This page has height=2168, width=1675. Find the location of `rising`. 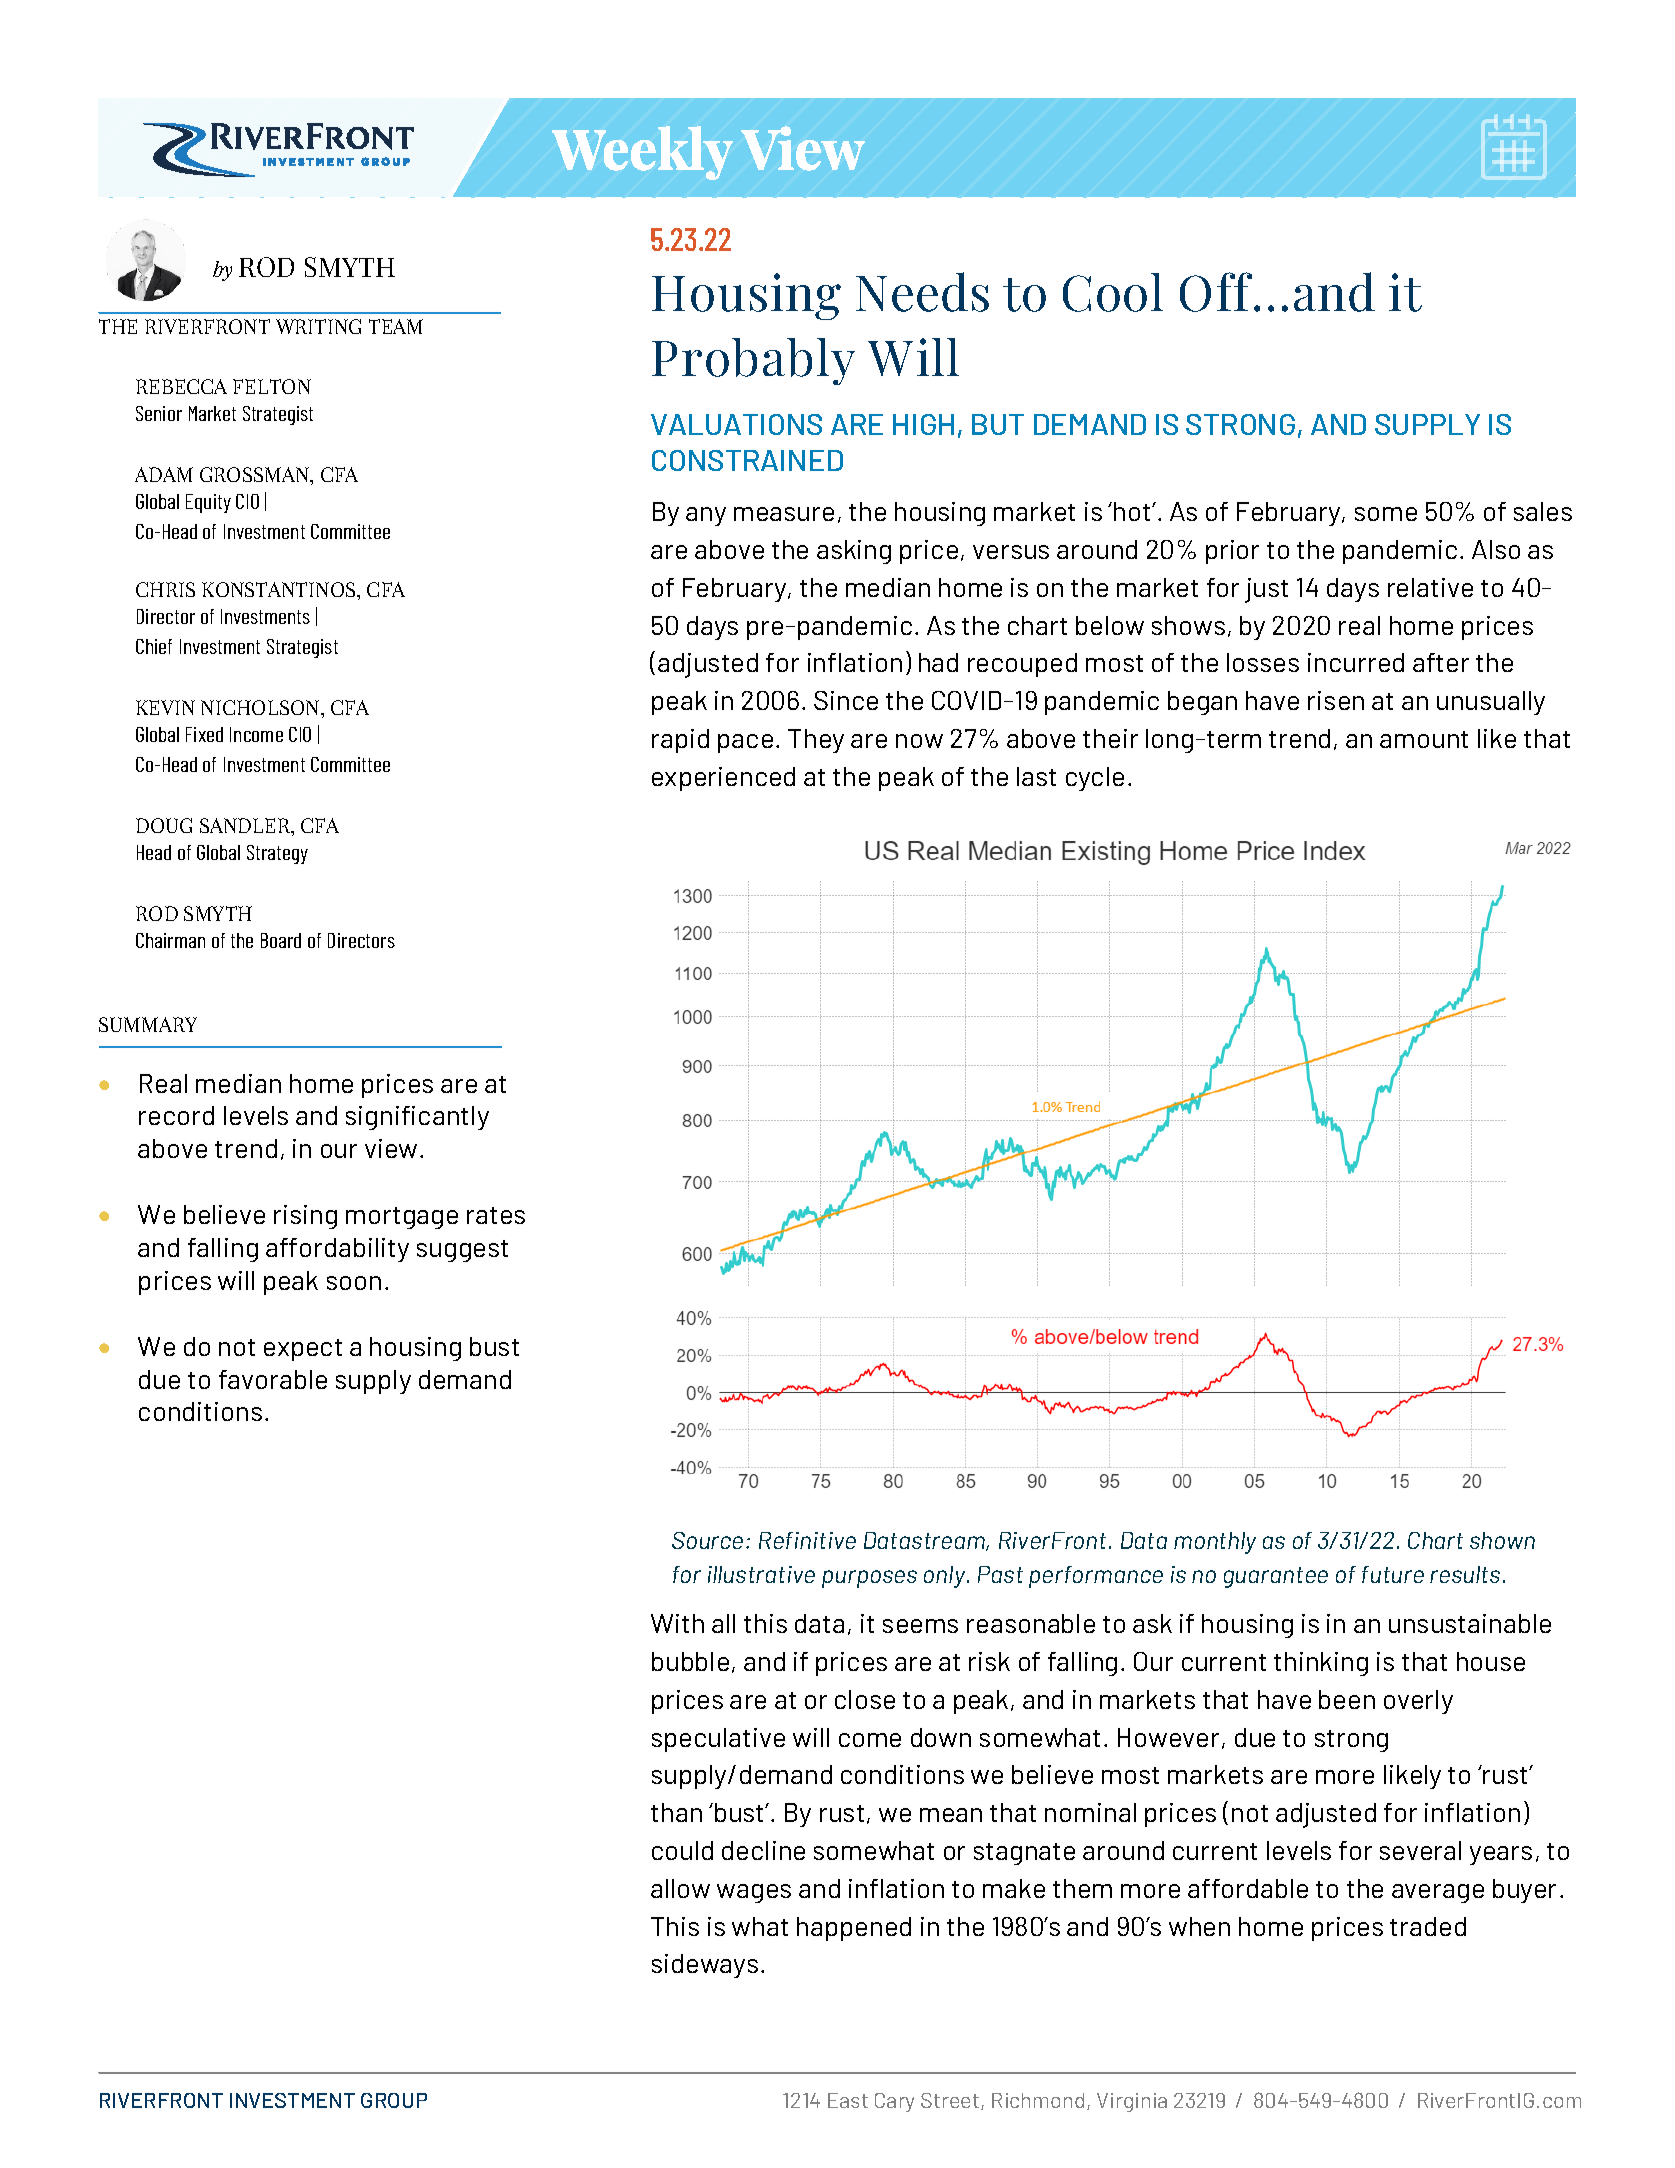

rising is located at coordinates (305, 1217).
